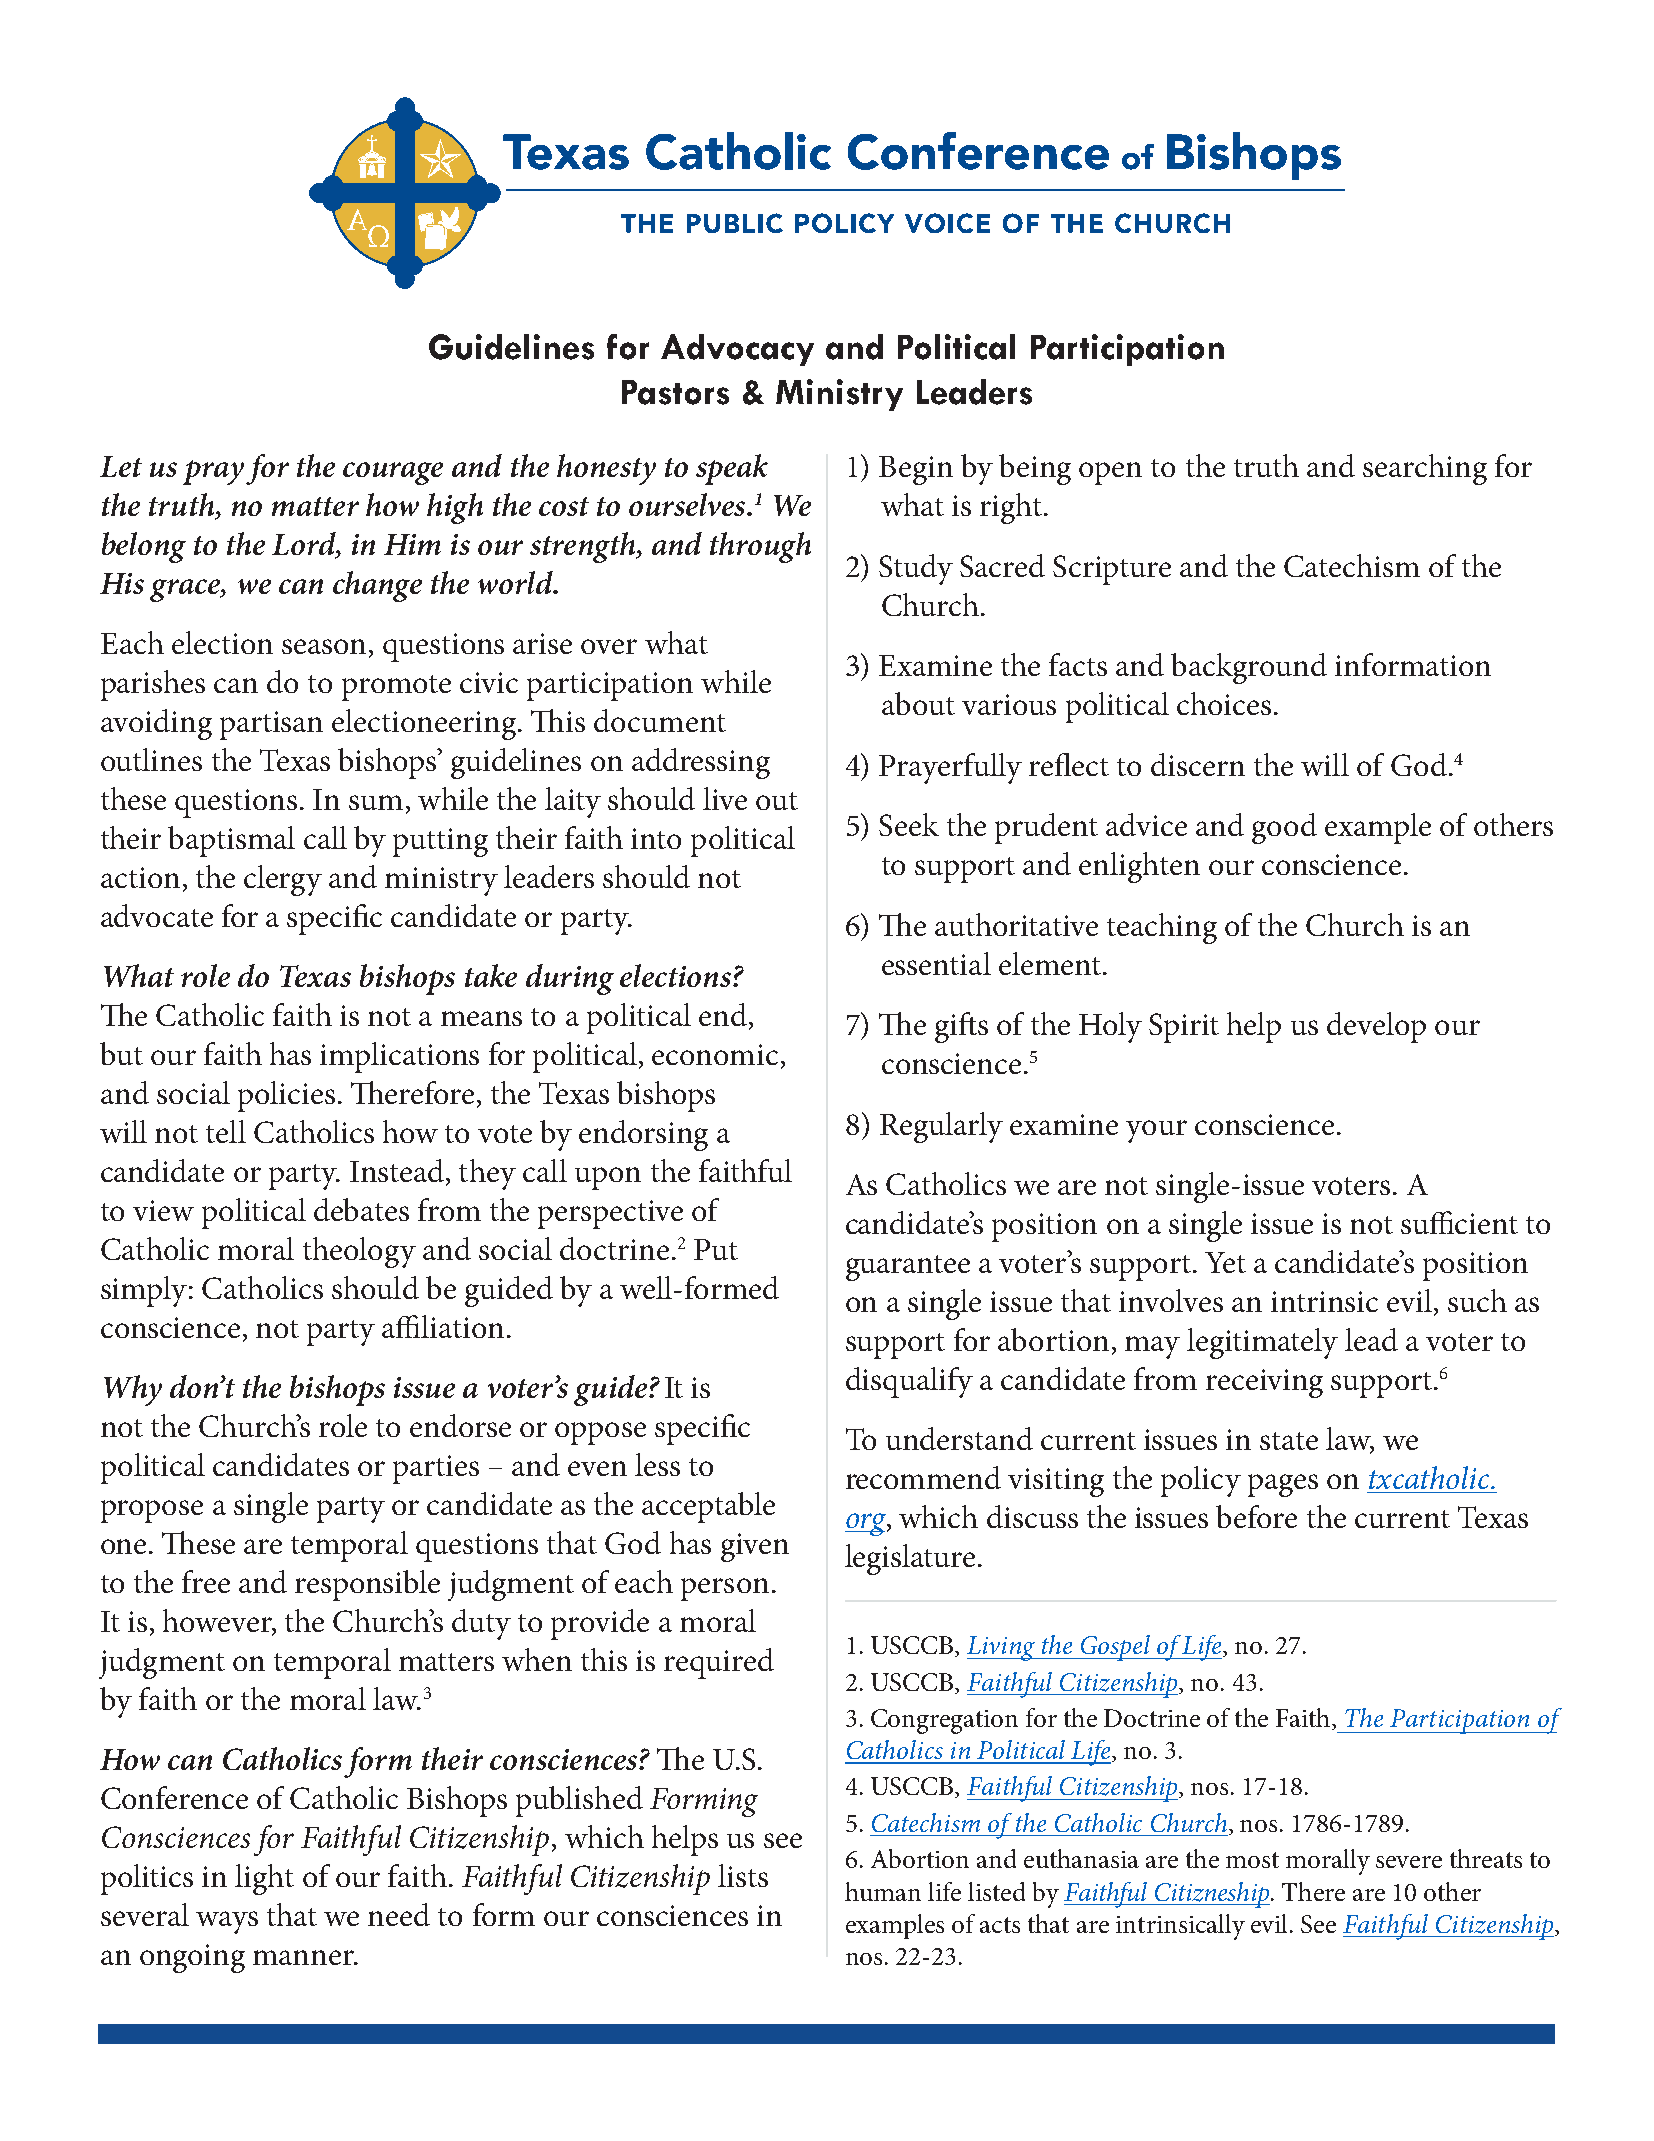 This document has height=2141, width=1654. I want to click on good, so click(1284, 828).
